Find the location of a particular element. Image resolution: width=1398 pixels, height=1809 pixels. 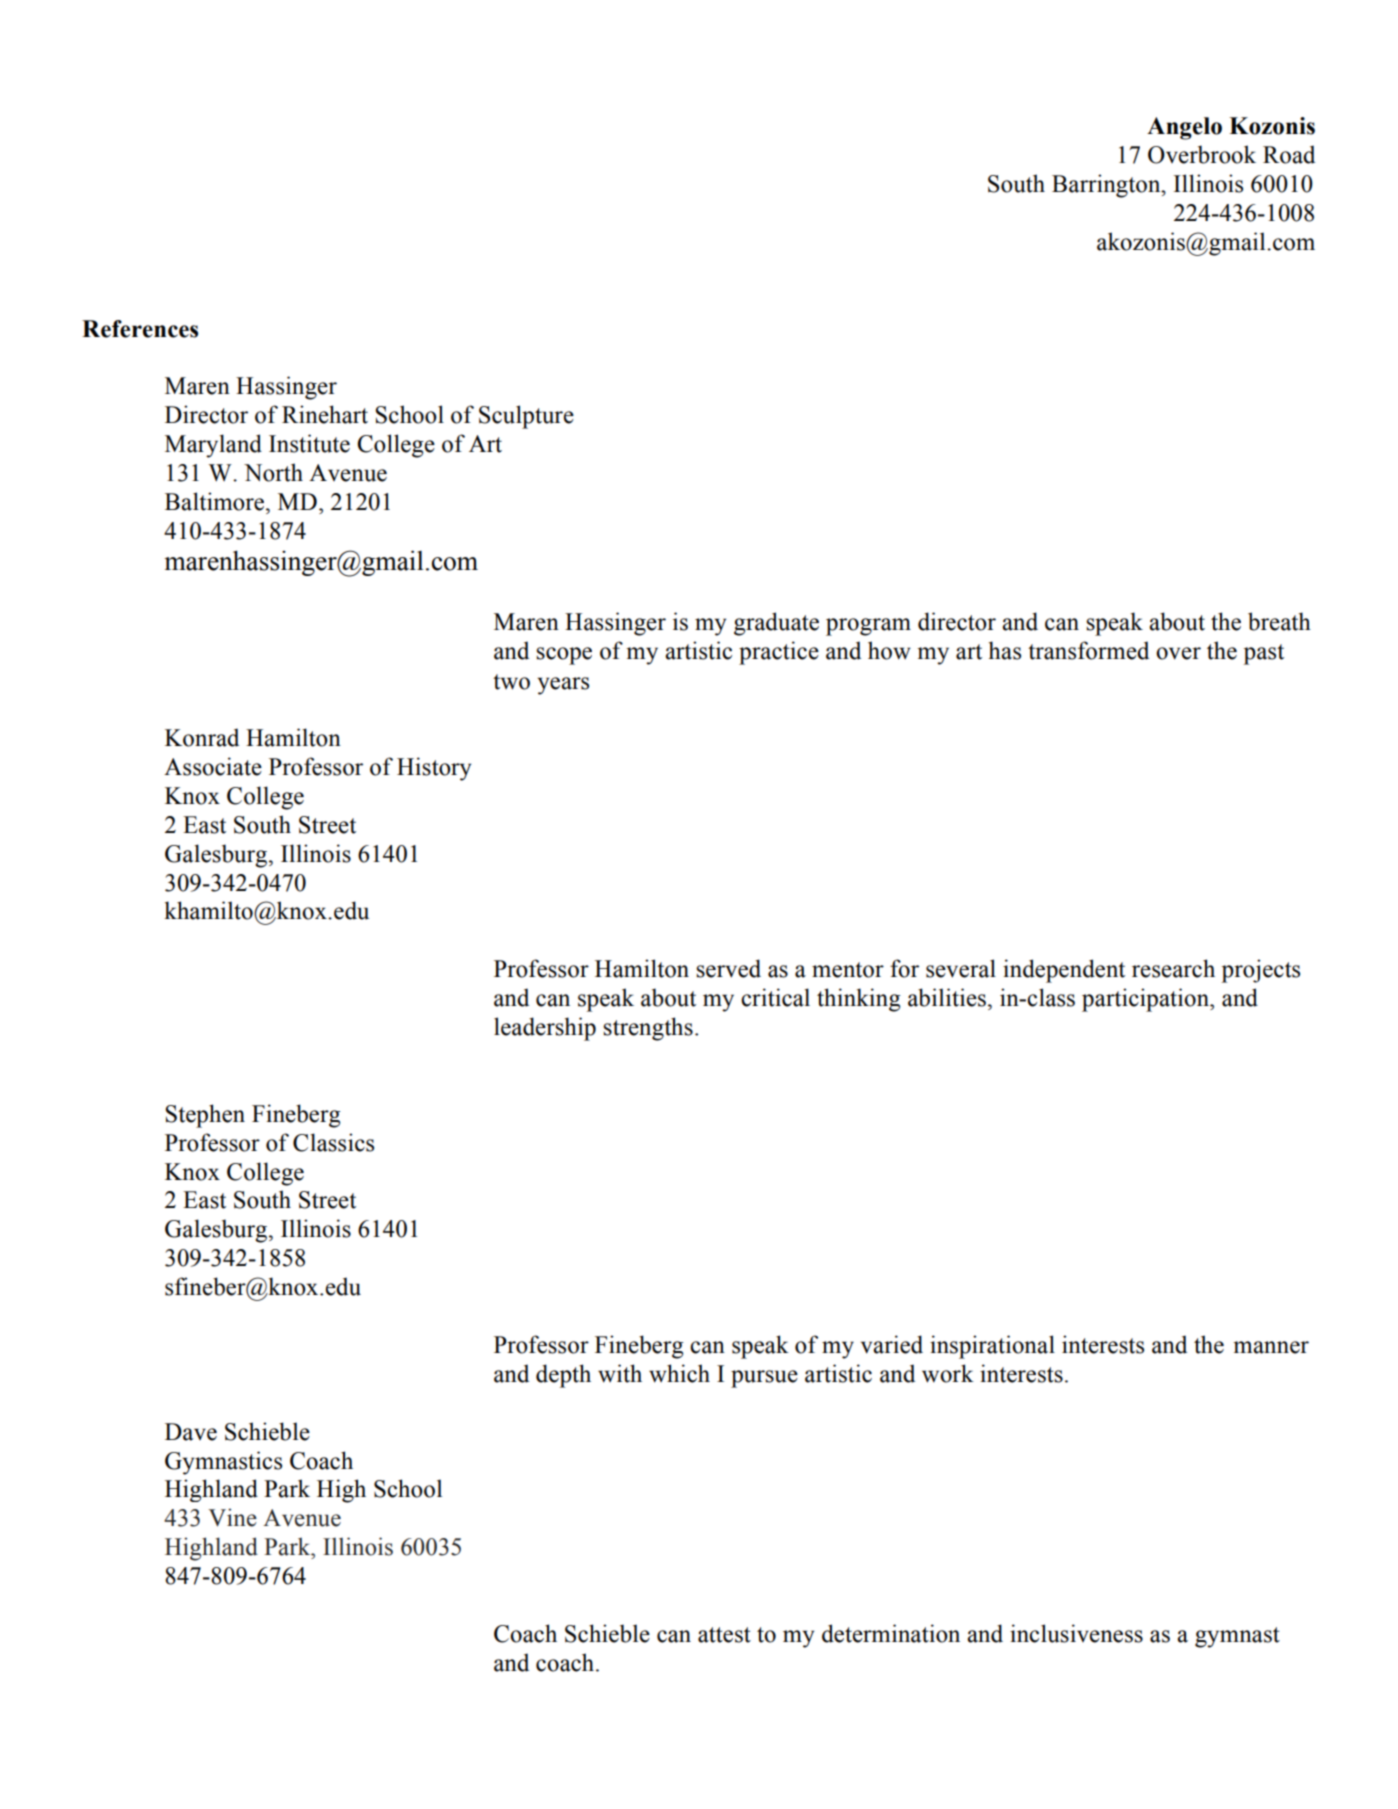

Stephen is located at coordinates (205, 1116).
